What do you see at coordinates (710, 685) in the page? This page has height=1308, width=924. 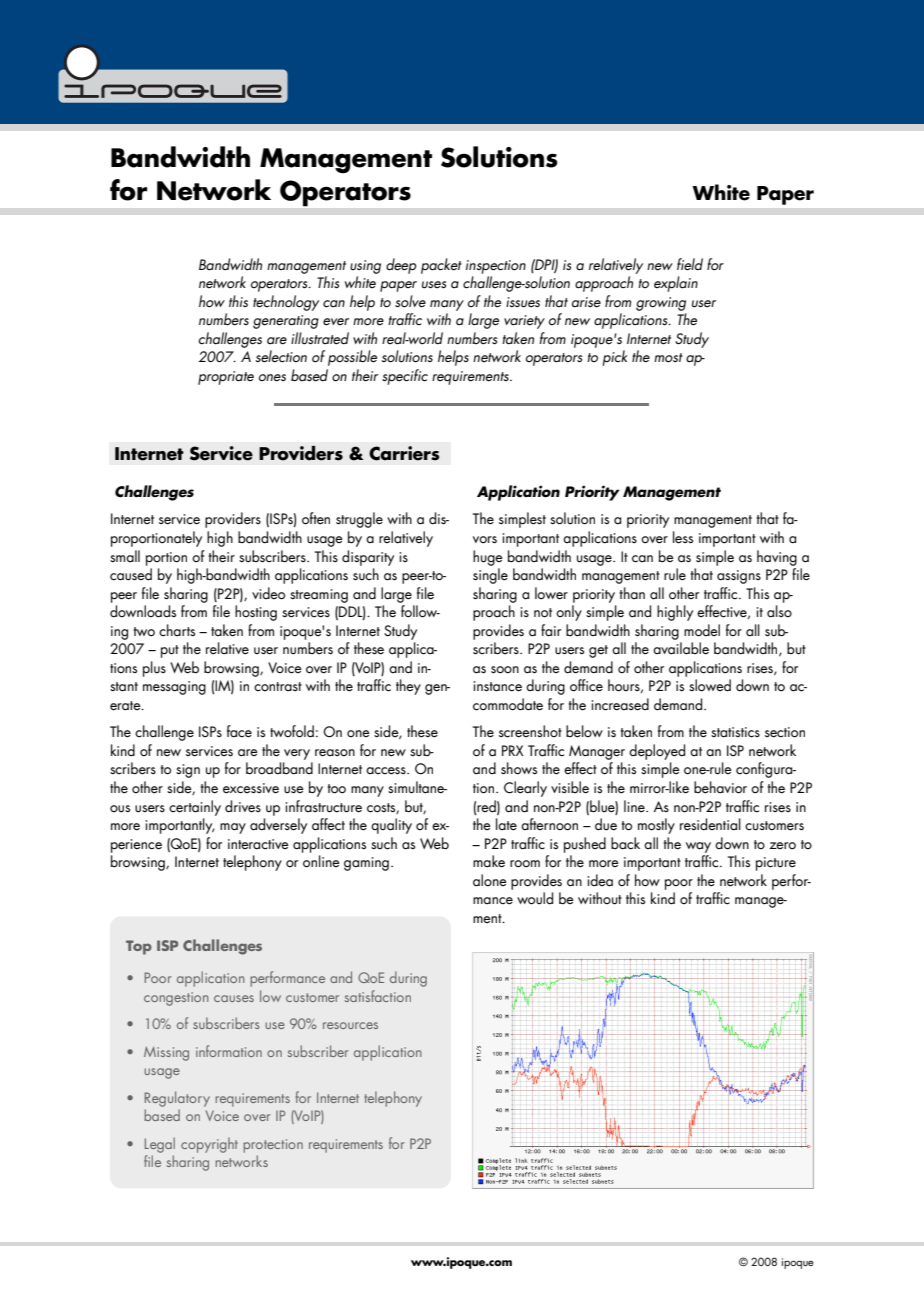 I see `slowed` at bounding box center [710, 685].
